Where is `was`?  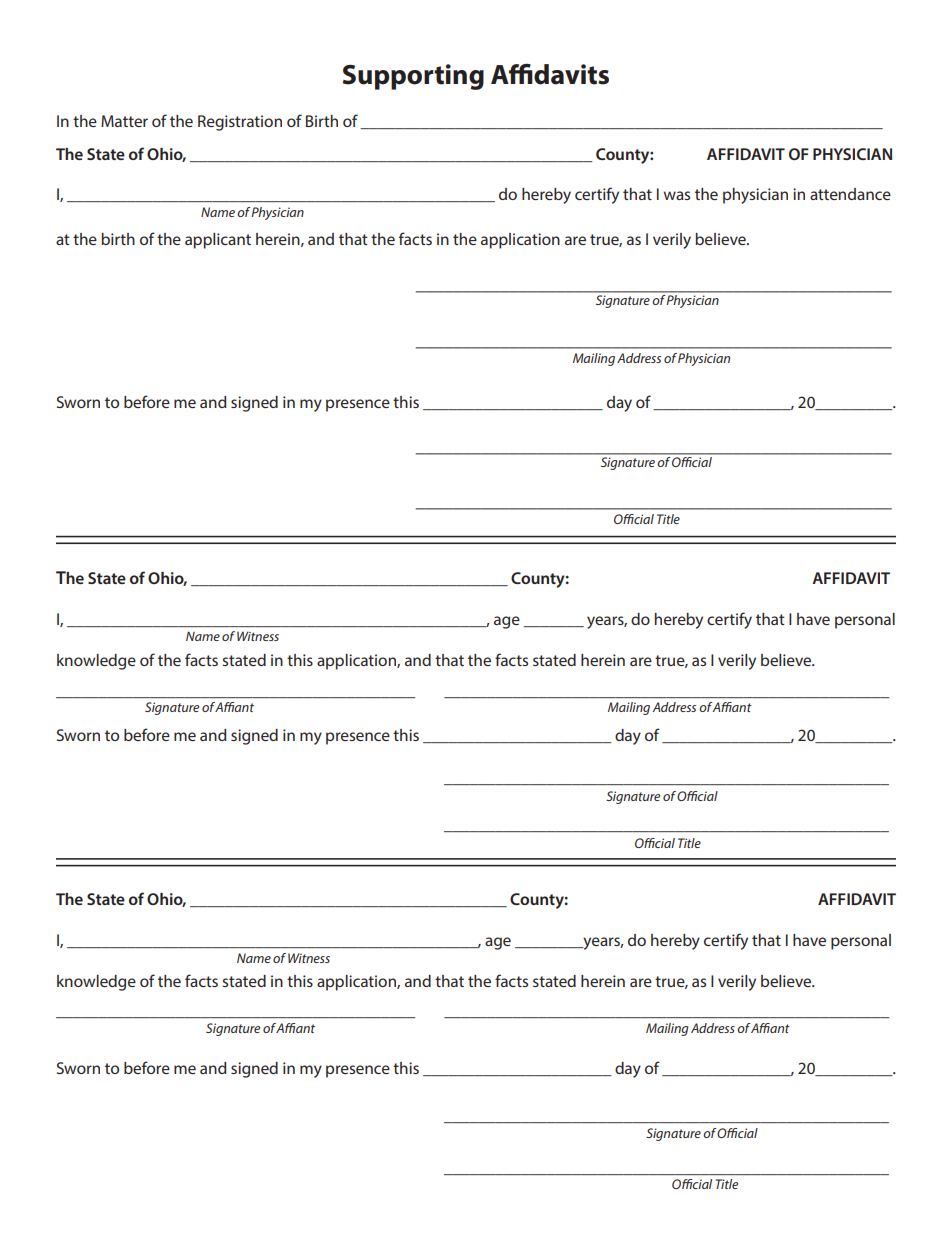 was is located at coordinates (676, 195).
